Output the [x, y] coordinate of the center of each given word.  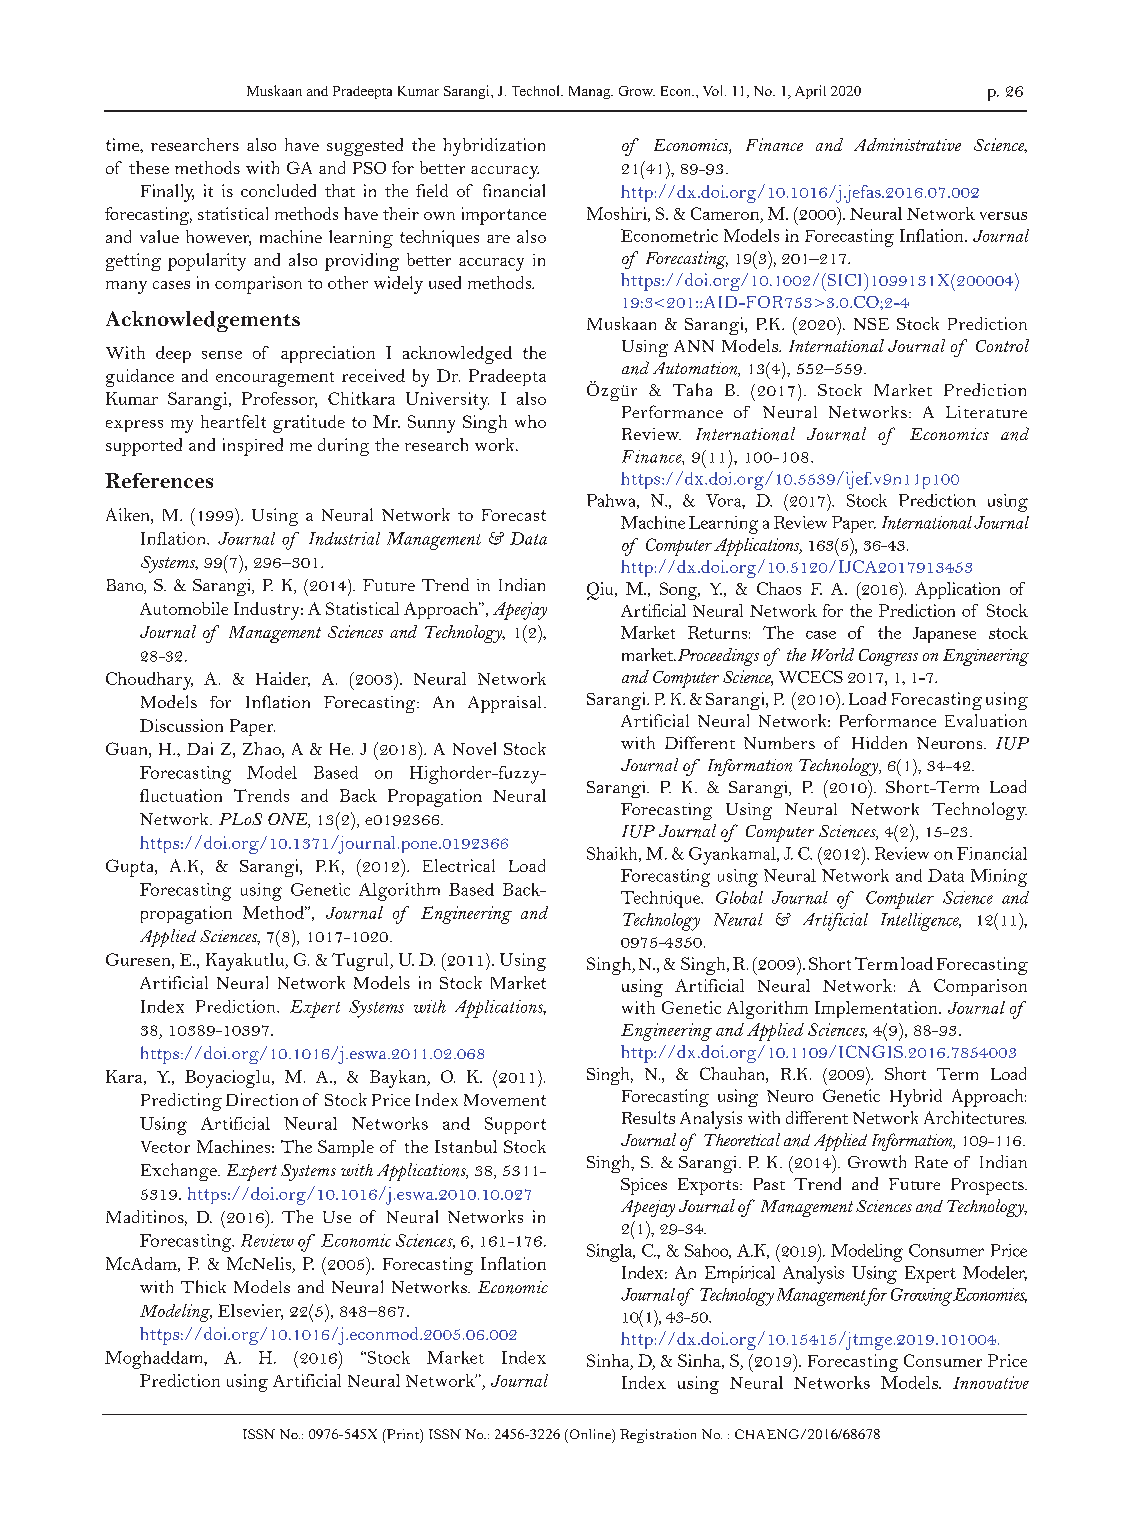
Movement [505, 1100]
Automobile [184, 608]
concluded [278, 190]
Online [590, 1434]
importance [504, 216]
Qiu [601, 591]
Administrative [907, 144]
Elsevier [250, 1311]
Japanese [944, 635]
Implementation [877, 1009]
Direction [262, 1099]
